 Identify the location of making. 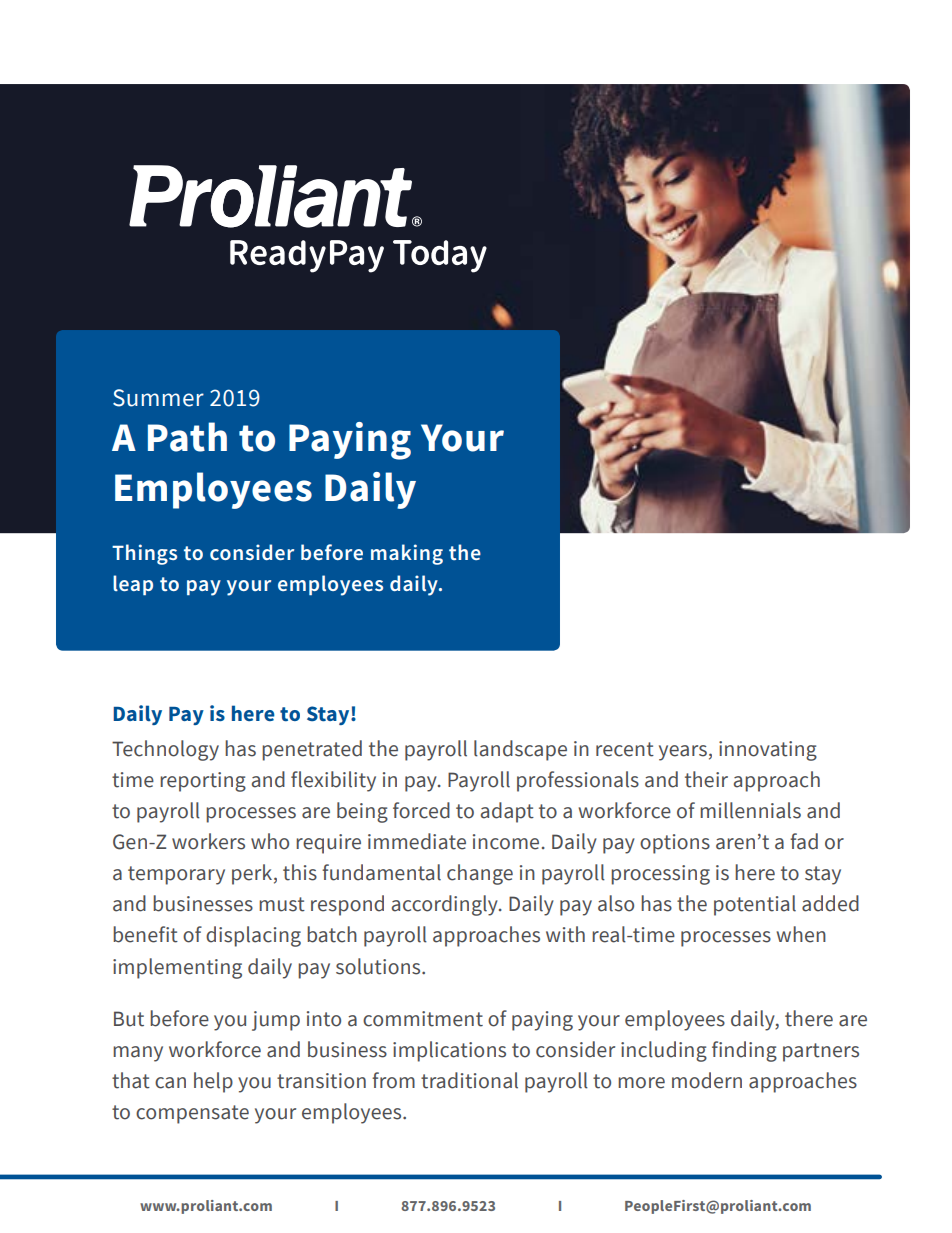
(407, 554).
